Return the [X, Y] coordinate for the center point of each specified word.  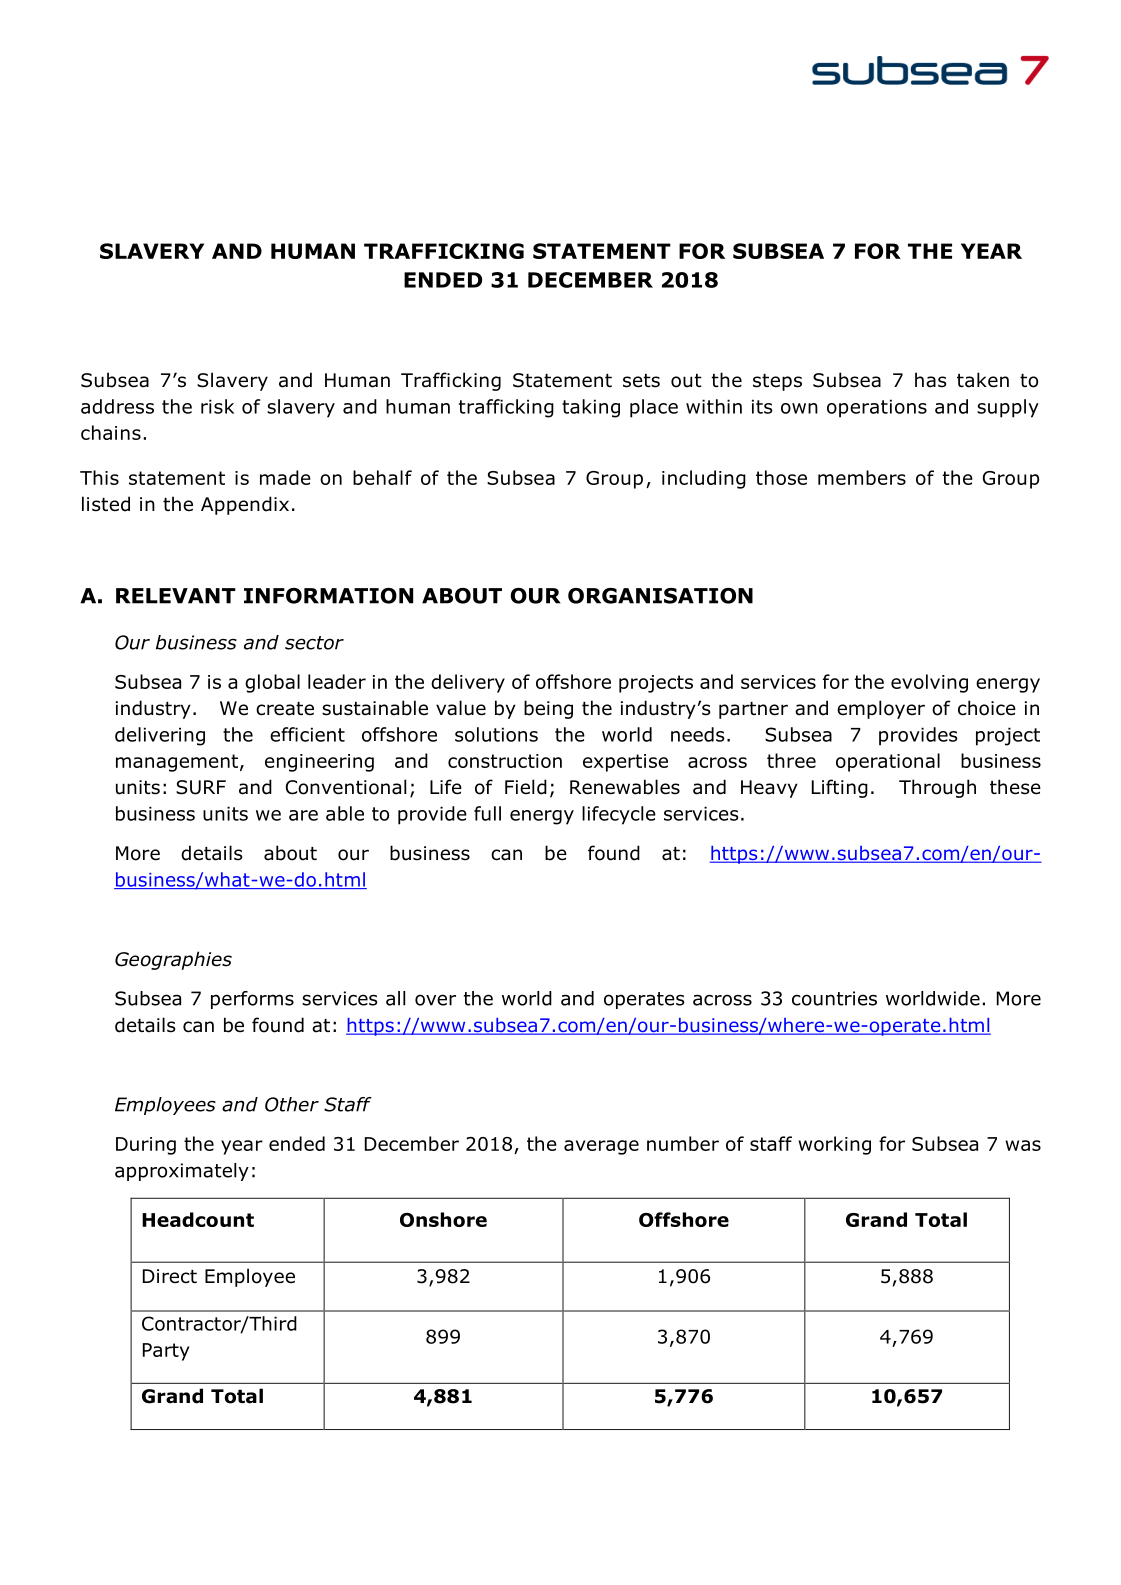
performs [252, 1000]
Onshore [443, 1219]
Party [166, 1352]
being [548, 709]
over [435, 1000]
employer [881, 709]
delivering [160, 736]
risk [217, 406]
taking [591, 408]
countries [834, 998]
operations [877, 408]
